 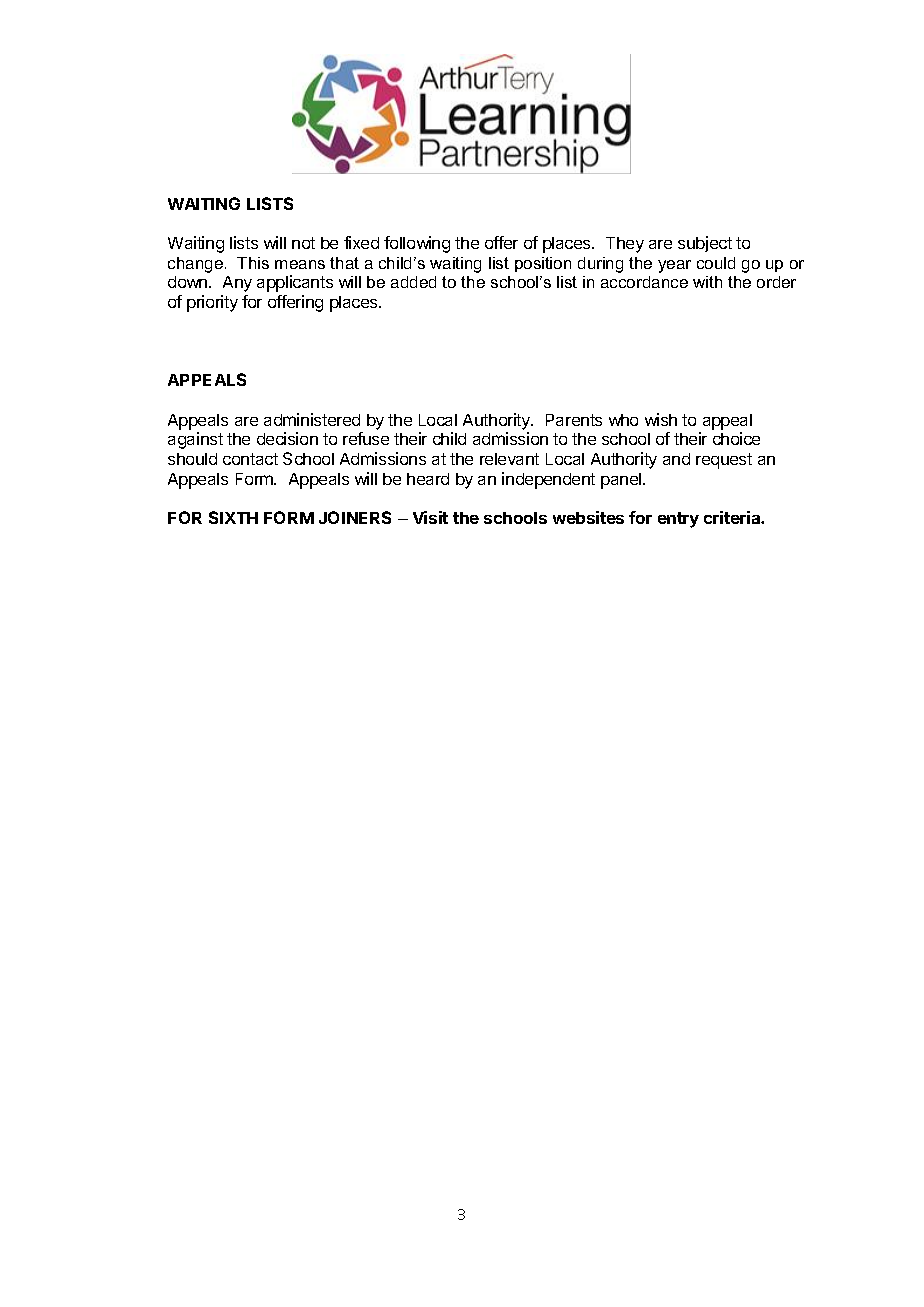 I want to click on SIXTH, so click(x=233, y=517).
